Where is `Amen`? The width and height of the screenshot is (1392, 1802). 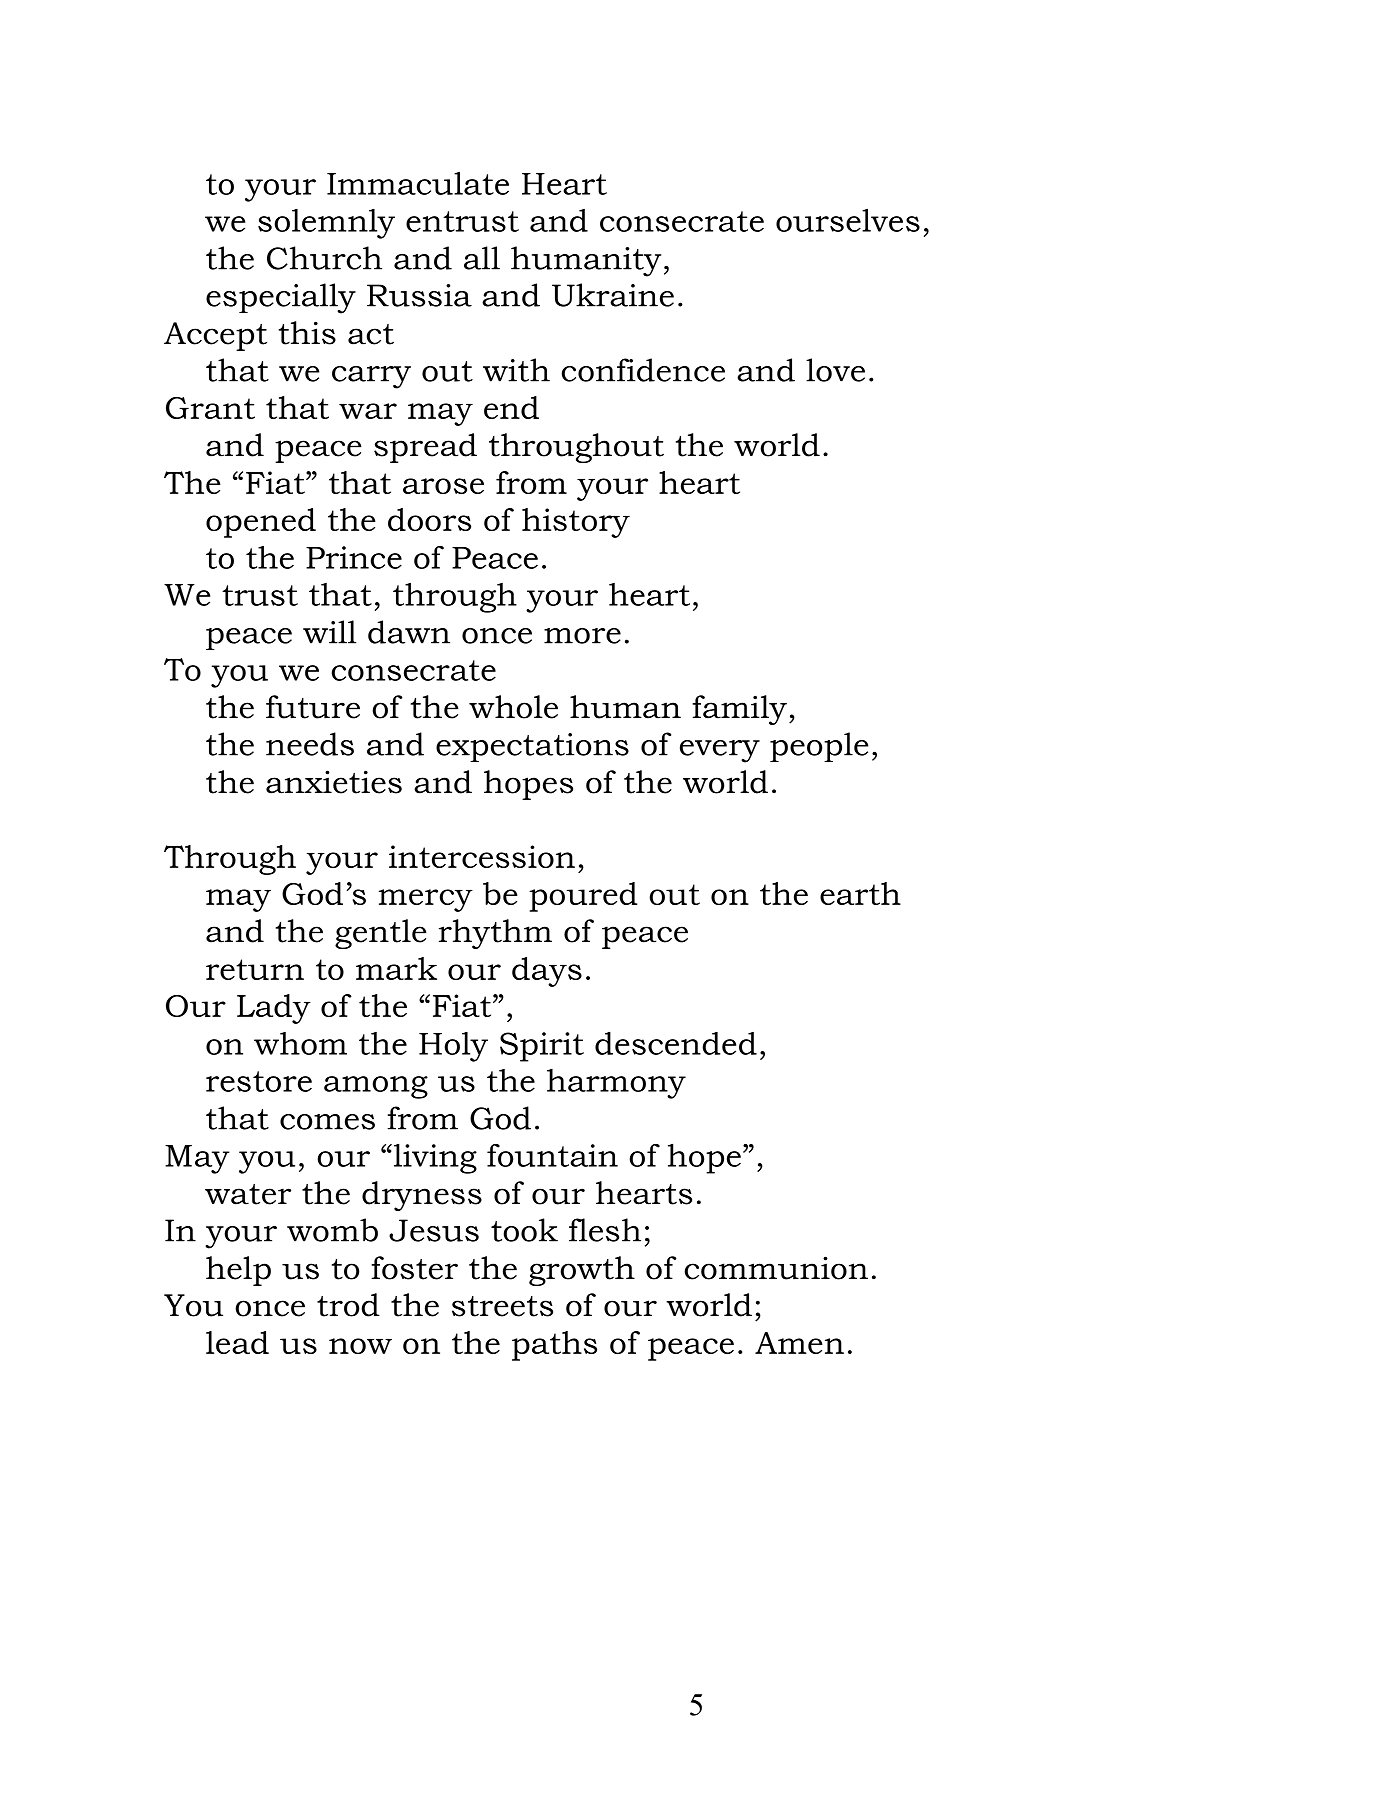 Amen is located at coordinates (799, 1343).
